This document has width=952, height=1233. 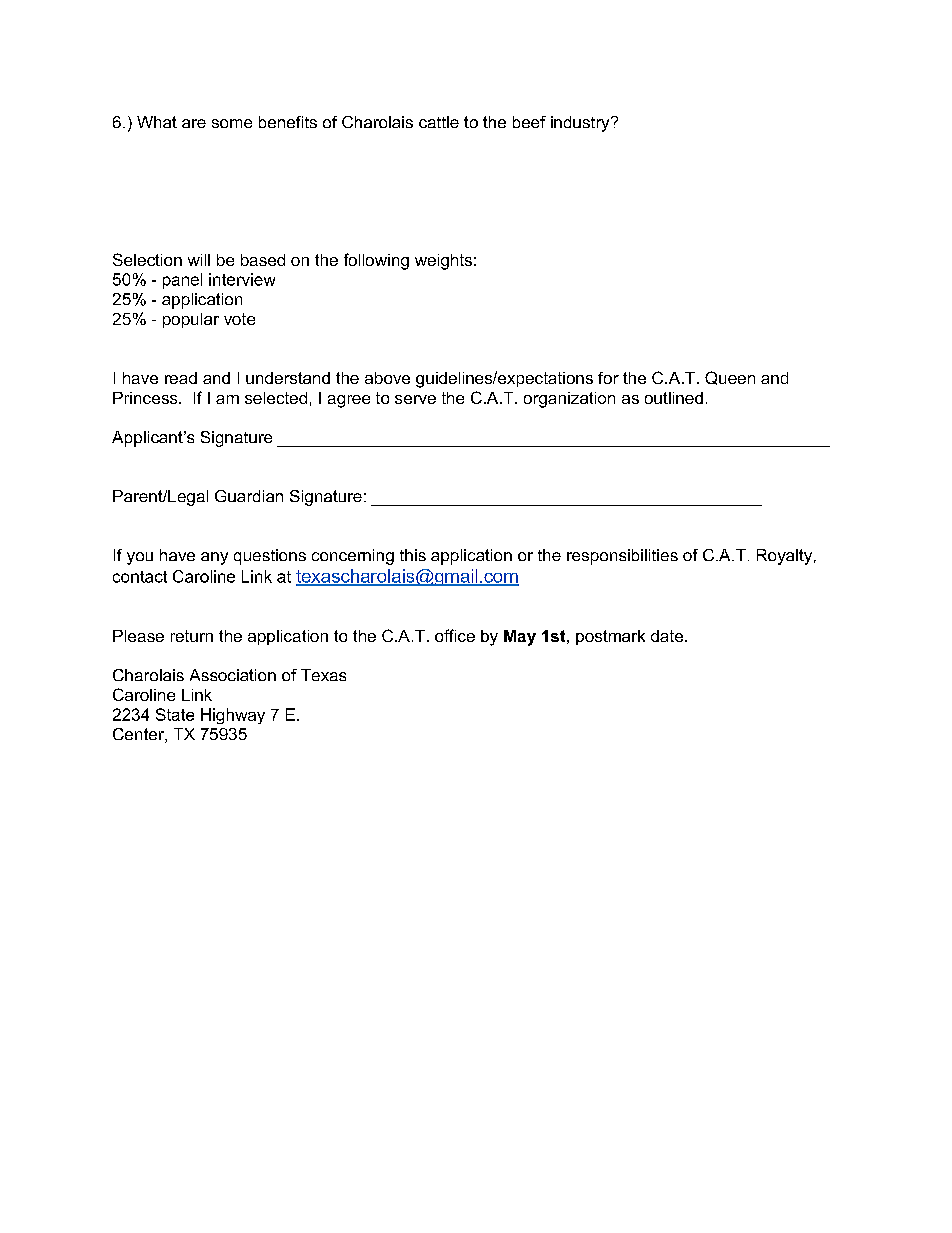 I want to click on Royalty, so click(x=786, y=557).
